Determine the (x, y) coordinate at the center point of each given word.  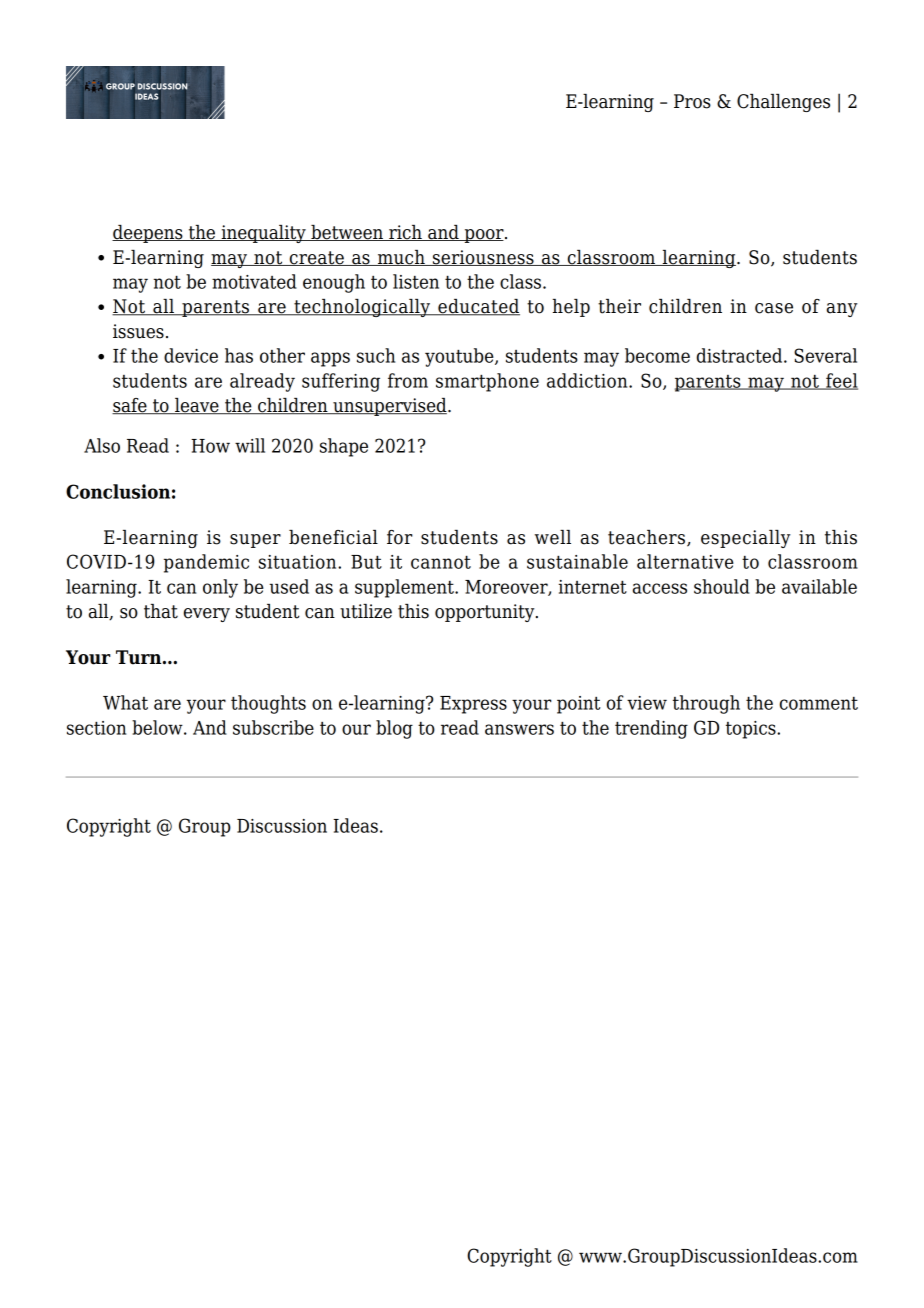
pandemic (206, 563)
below (158, 727)
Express (473, 705)
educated (478, 307)
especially (746, 539)
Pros (692, 101)
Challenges (783, 103)
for (400, 537)
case (774, 308)
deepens (148, 234)
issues (138, 331)
